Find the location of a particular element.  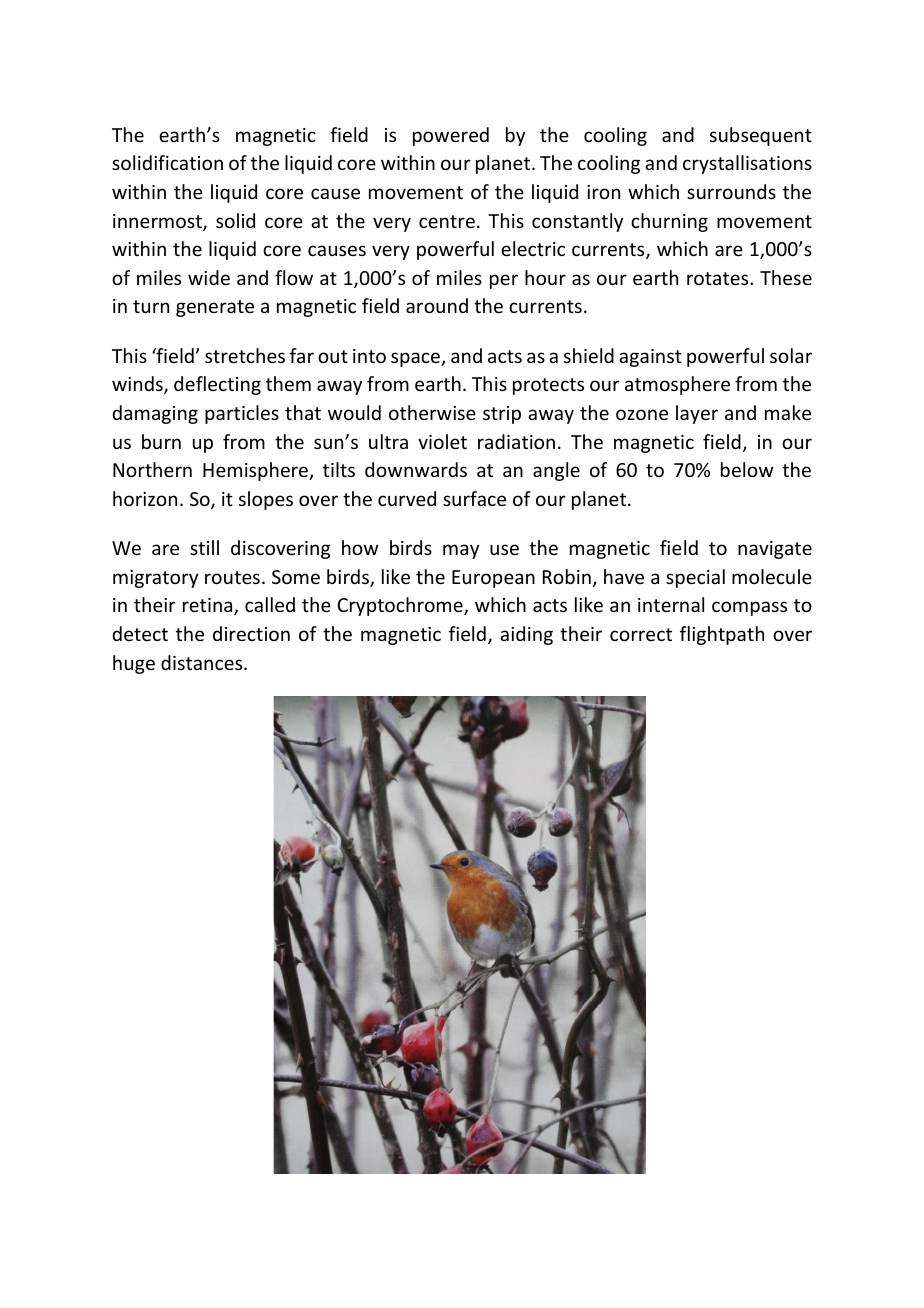

powered is located at coordinates (451, 136).
